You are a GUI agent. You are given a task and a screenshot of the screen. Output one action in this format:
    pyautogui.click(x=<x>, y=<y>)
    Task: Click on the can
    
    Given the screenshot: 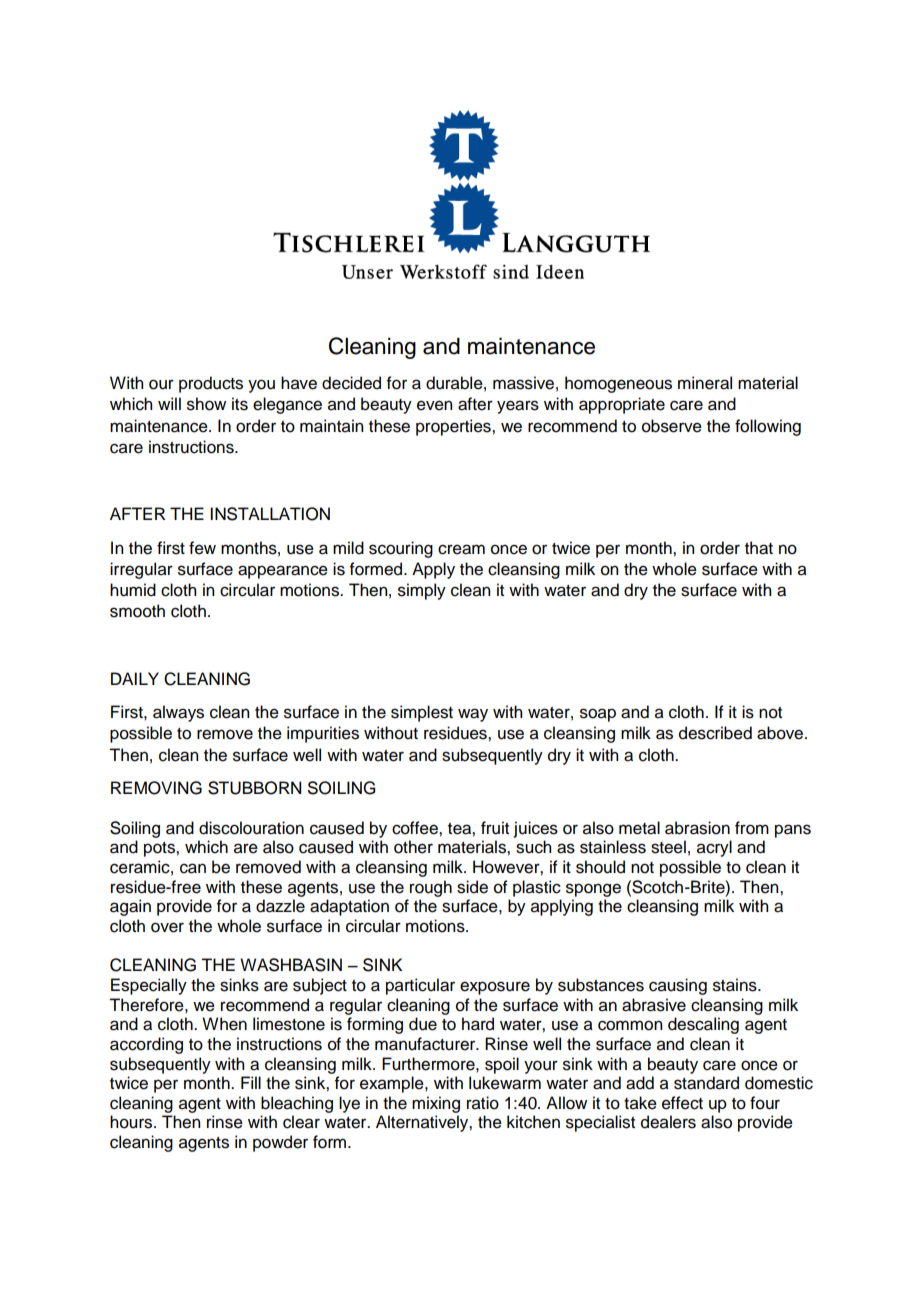 What is the action you would take?
    pyautogui.click(x=193, y=868)
